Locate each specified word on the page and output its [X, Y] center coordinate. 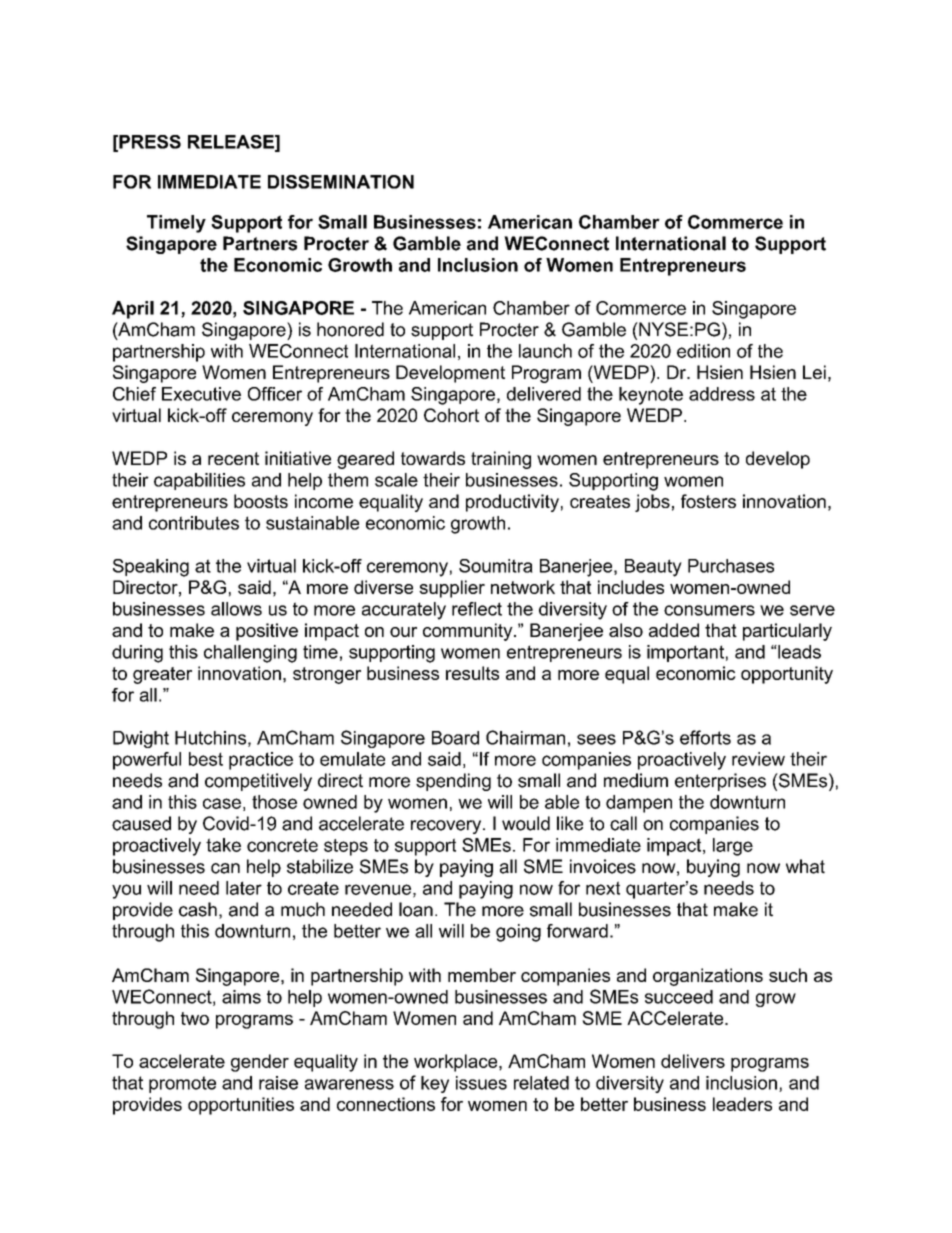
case [222, 803]
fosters [708, 501]
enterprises [720, 782]
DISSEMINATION [341, 182]
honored [350, 329]
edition [703, 351]
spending [453, 782]
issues [481, 1083]
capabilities [199, 481]
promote [182, 1084]
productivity [512, 503]
